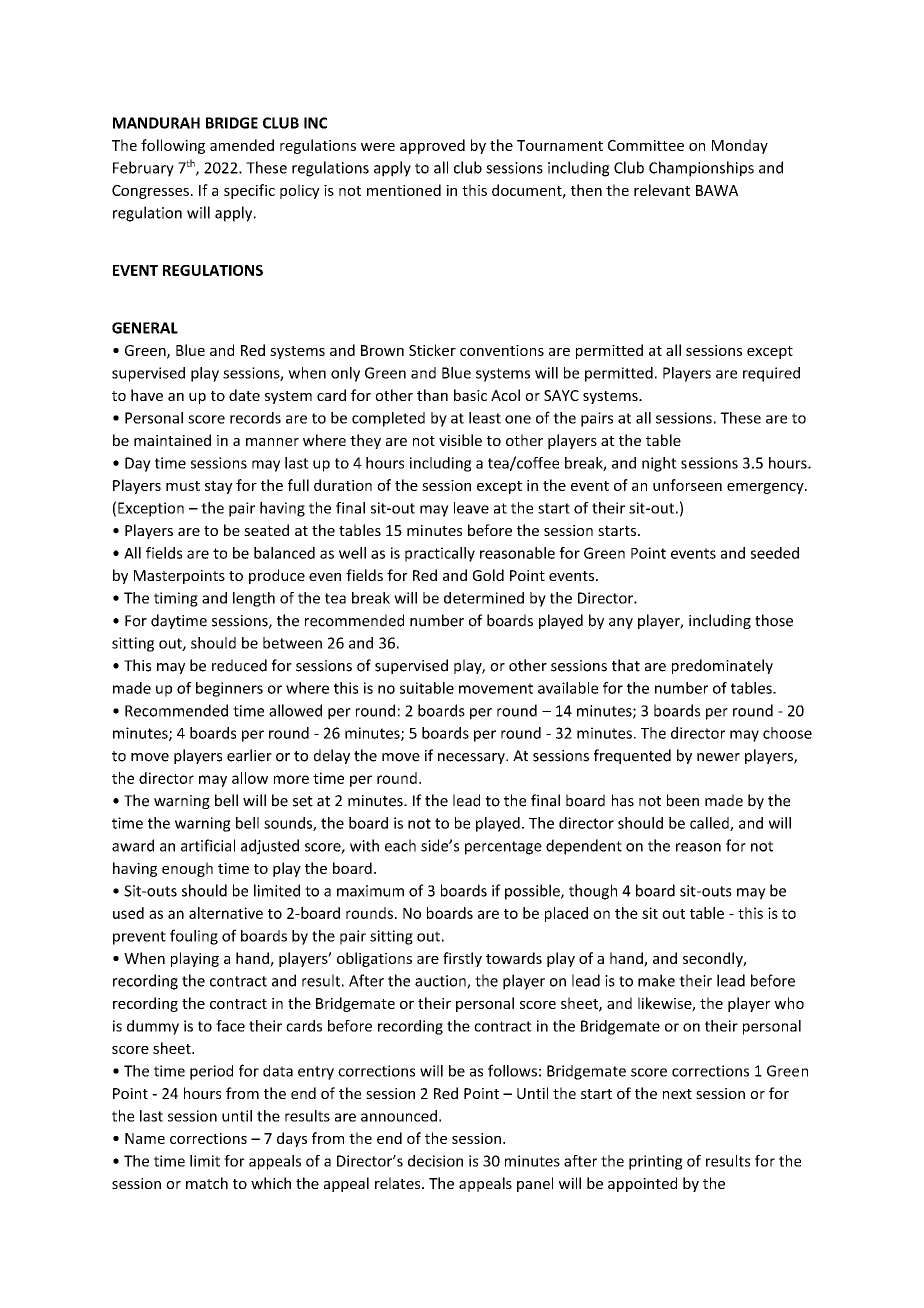 The width and height of the document is (924, 1308). Describe the element at coordinates (701, 169) in the document. I see `Championships` at that location.
